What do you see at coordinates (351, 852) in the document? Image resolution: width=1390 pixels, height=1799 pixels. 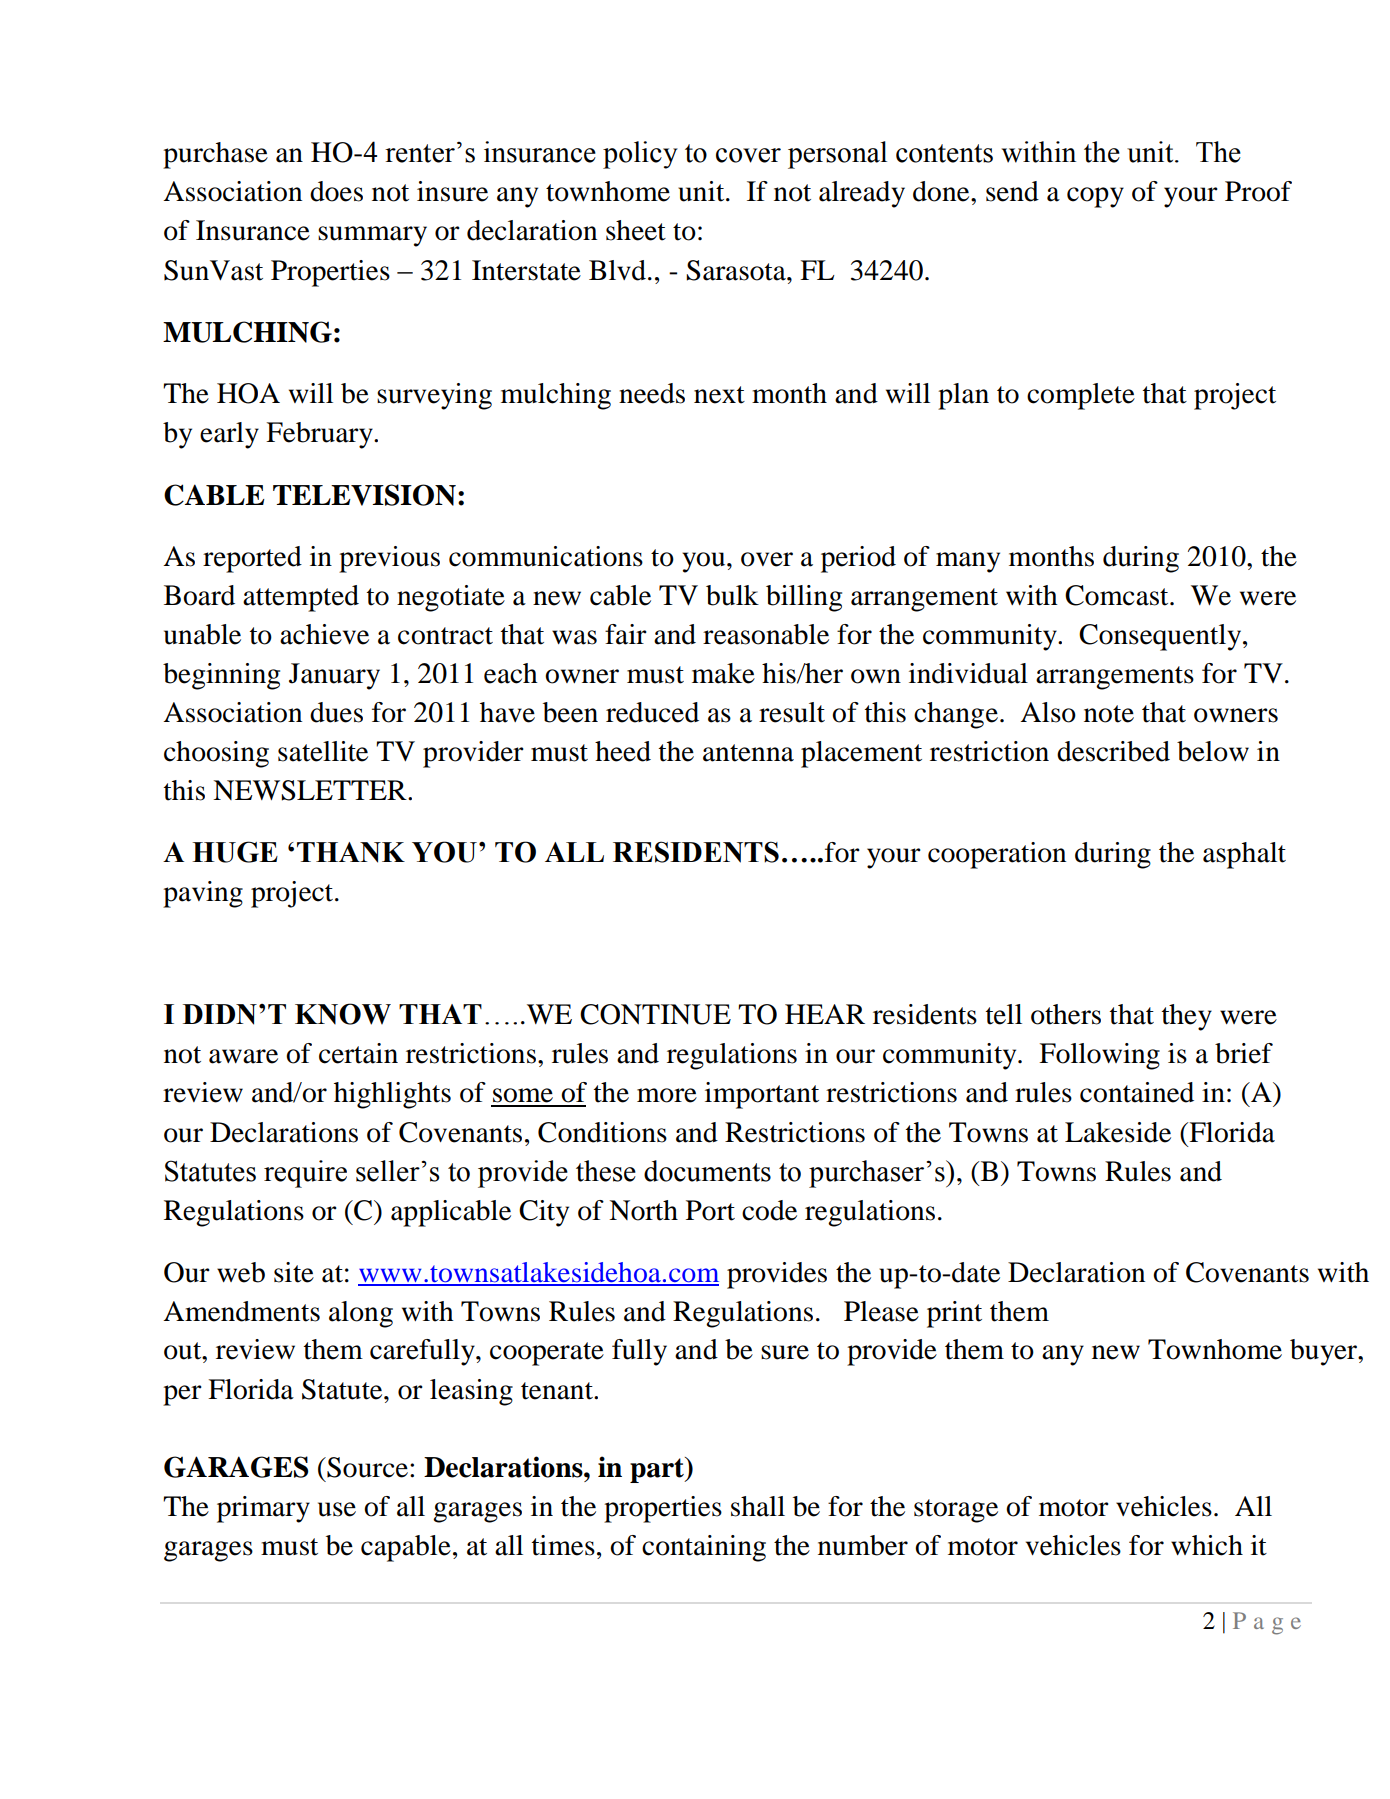 I see `THANK` at bounding box center [351, 852].
